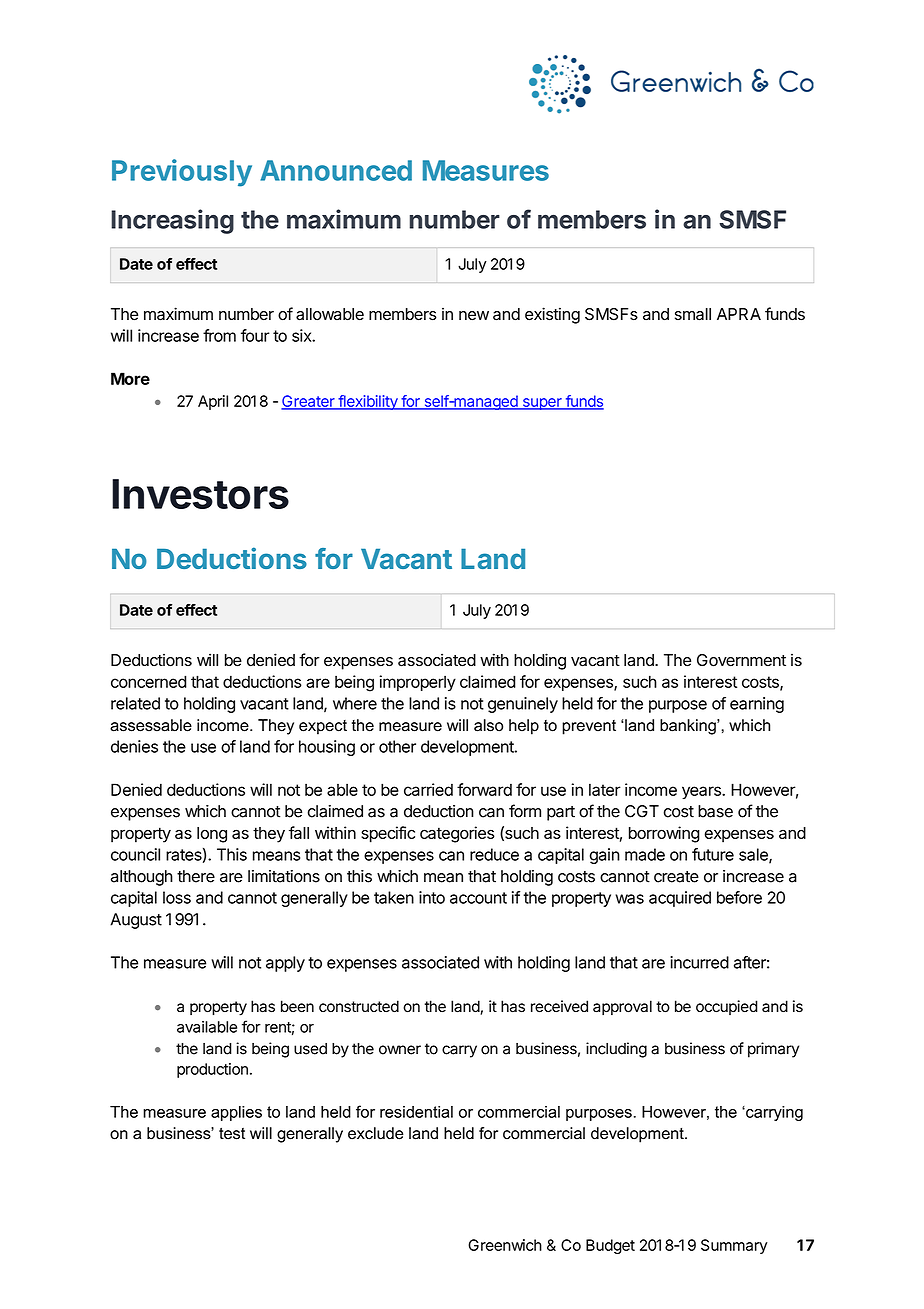 This page has height=1309, width=924. I want to click on small, so click(693, 314).
